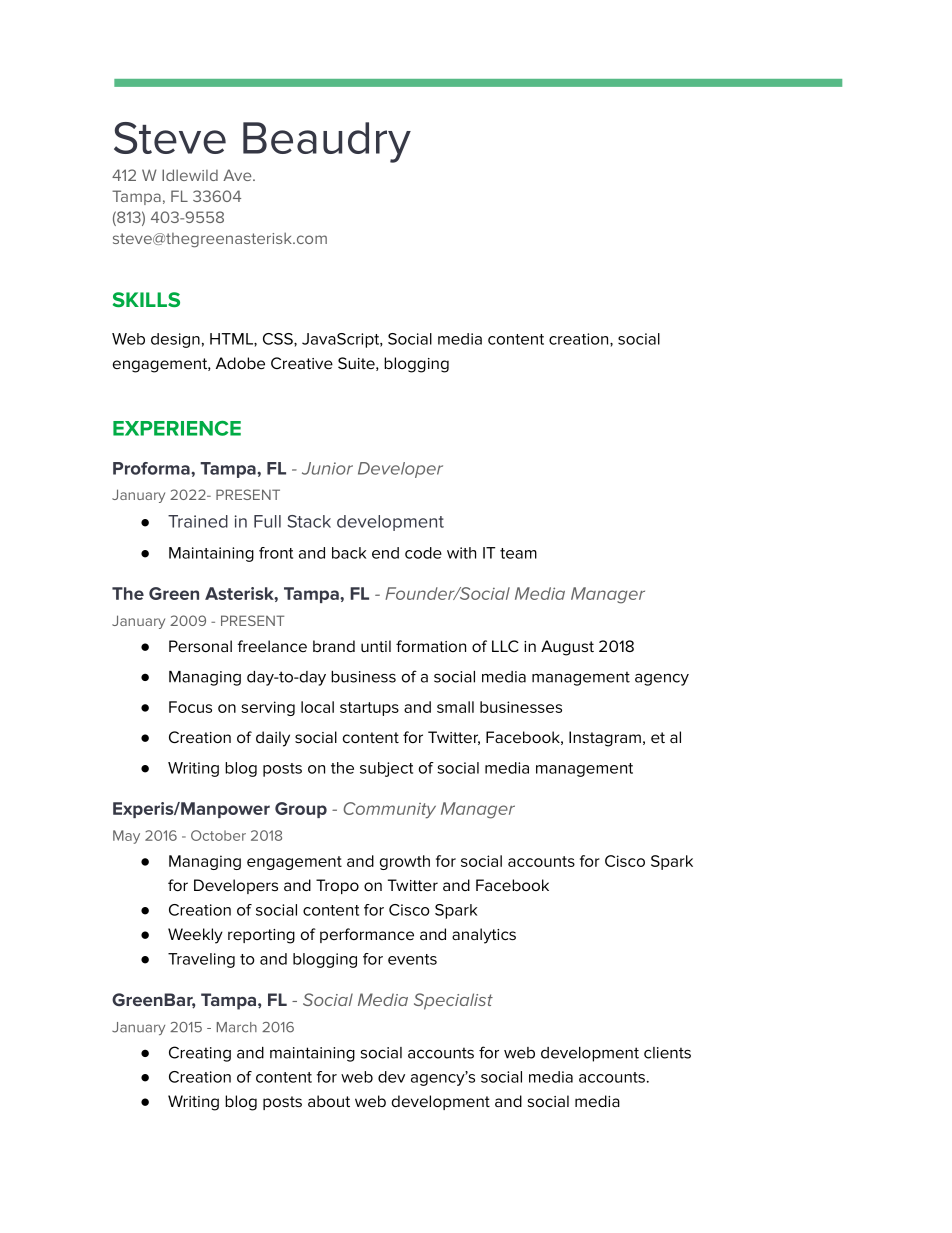  Describe the element at coordinates (329, 1101) in the screenshot. I see `about` at that location.
